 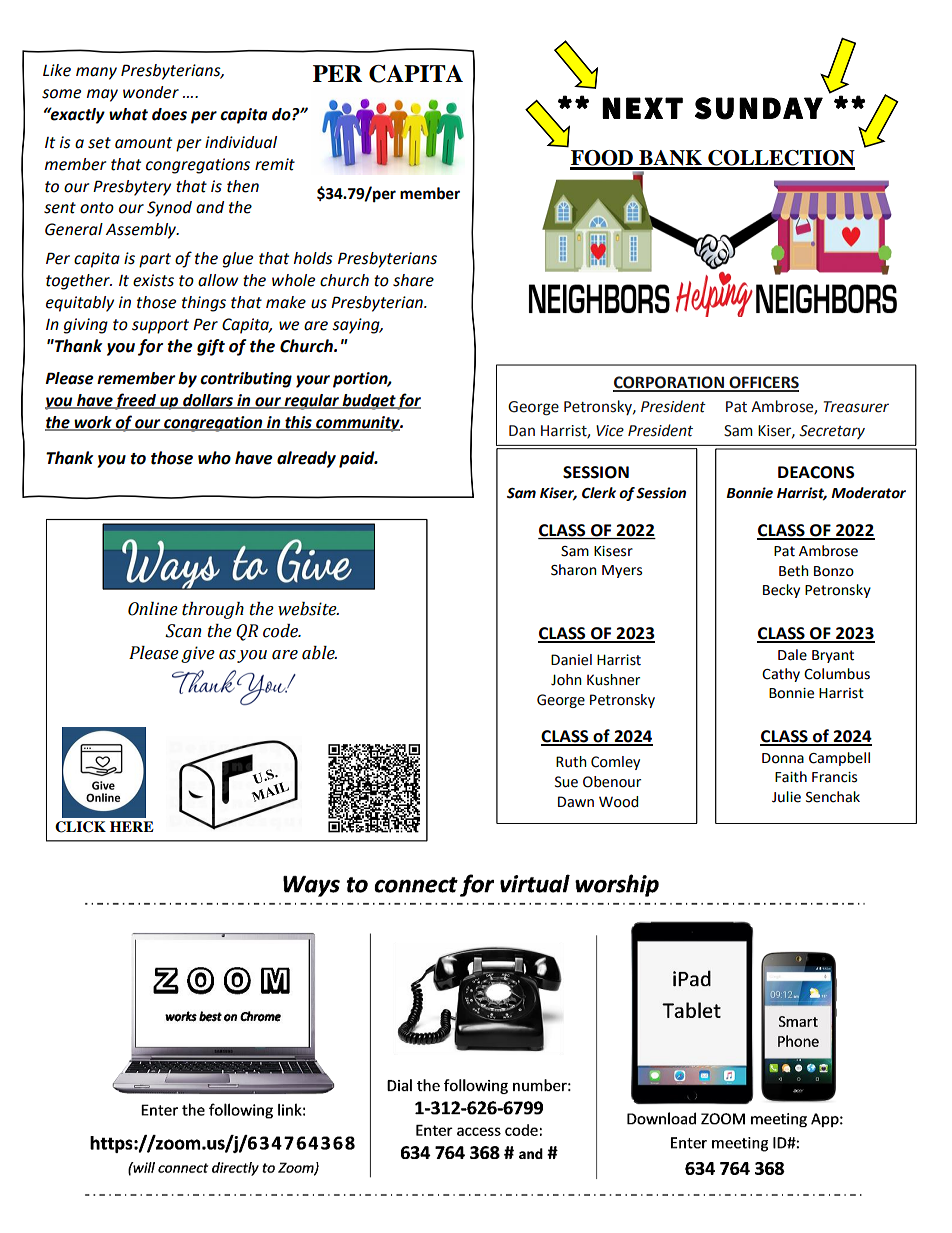 I want to click on able, so click(x=319, y=653).
